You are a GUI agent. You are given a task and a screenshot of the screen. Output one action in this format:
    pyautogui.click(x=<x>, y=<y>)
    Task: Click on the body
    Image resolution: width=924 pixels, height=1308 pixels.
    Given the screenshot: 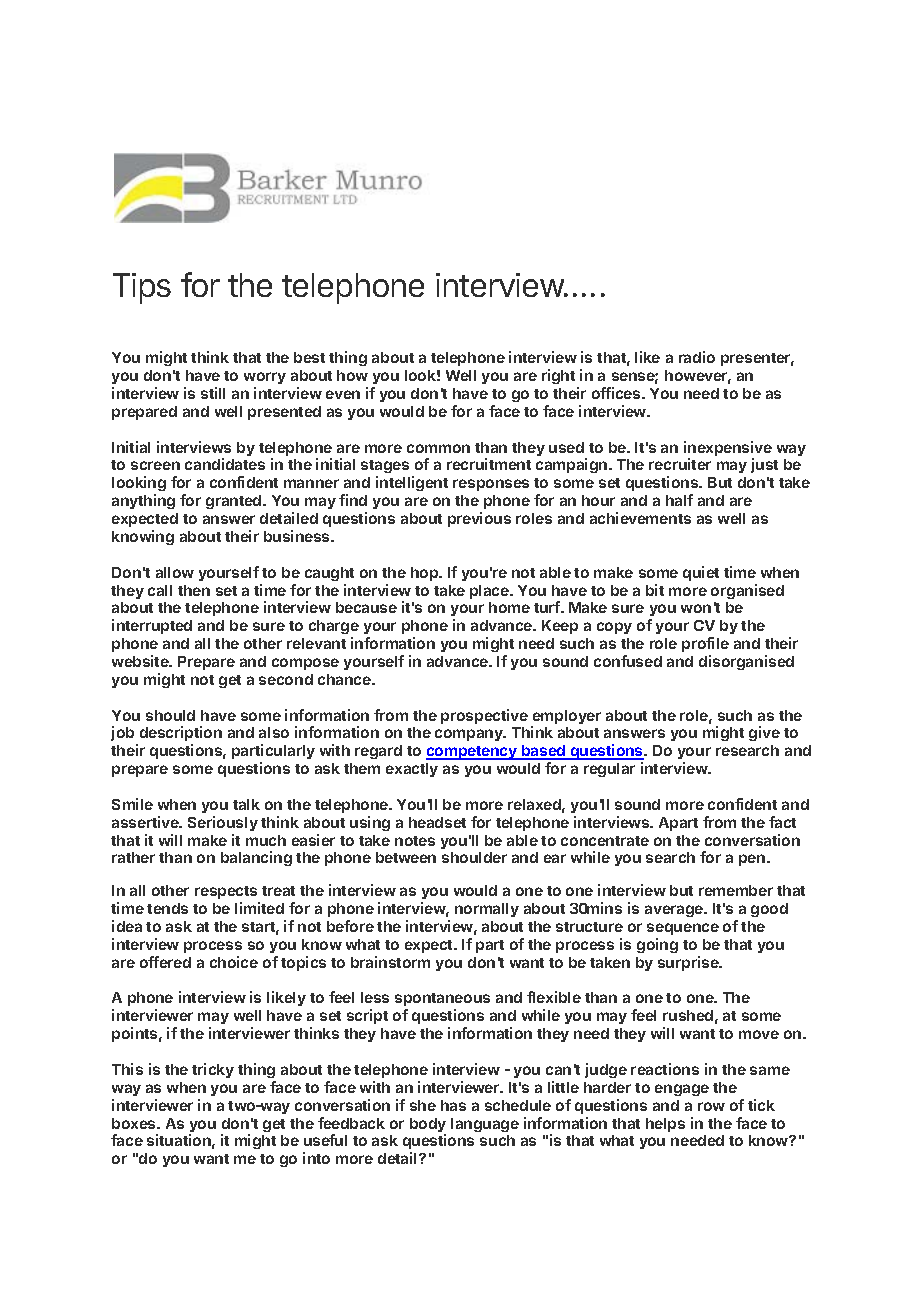 What is the action you would take?
    pyautogui.click(x=428, y=1126)
